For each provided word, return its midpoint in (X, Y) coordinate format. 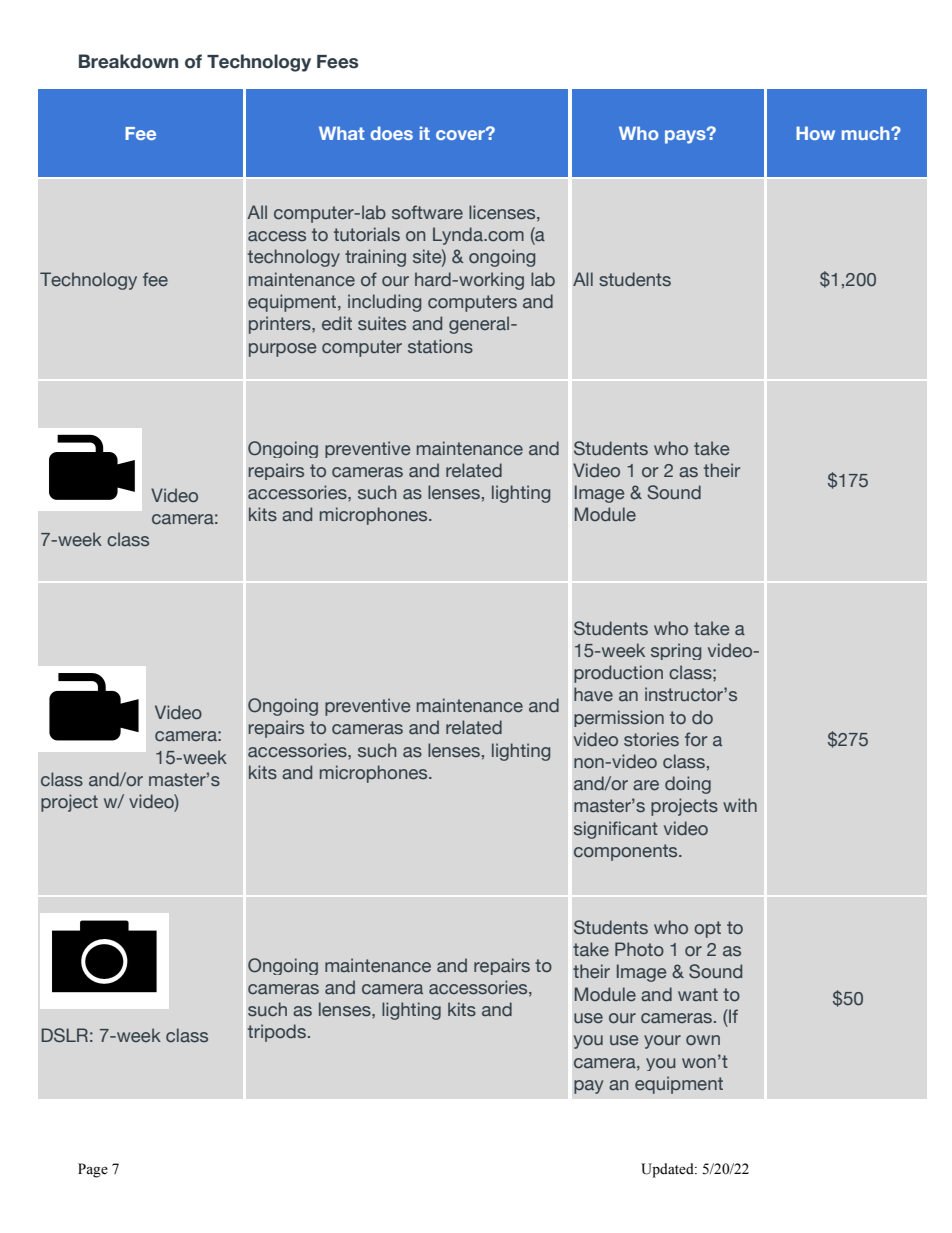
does (391, 133)
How (815, 133)
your (662, 1042)
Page (93, 1170)
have (593, 694)
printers (281, 325)
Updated (668, 1170)
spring (676, 651)
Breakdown (128, 61)
